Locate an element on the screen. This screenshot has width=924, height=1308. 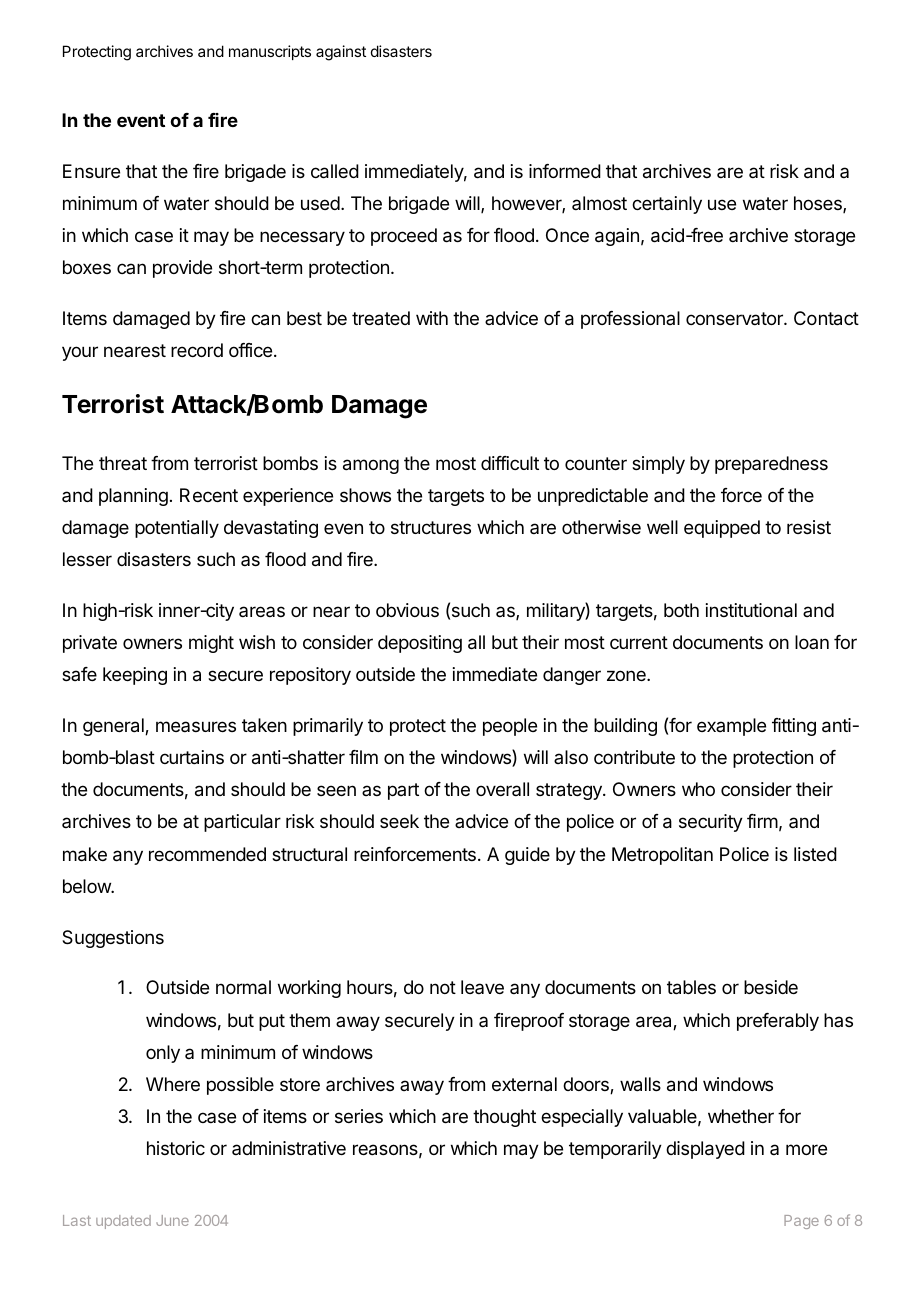
example is located at coordinates (731, 727).
